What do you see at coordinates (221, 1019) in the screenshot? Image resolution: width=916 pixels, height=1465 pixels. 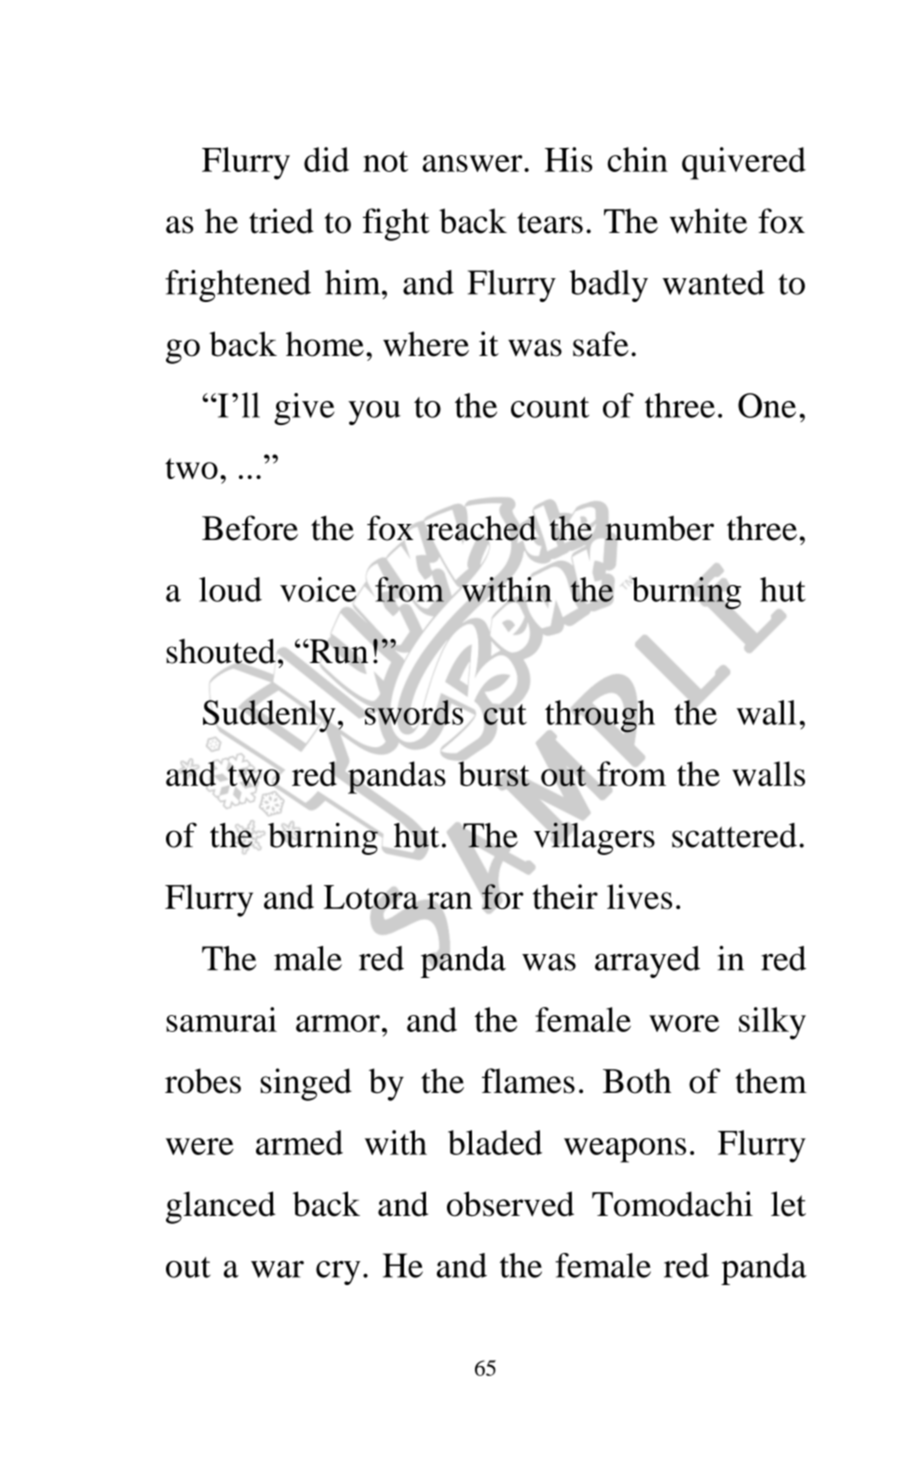 I see `samurai` at bounding box center [221, 1019].
